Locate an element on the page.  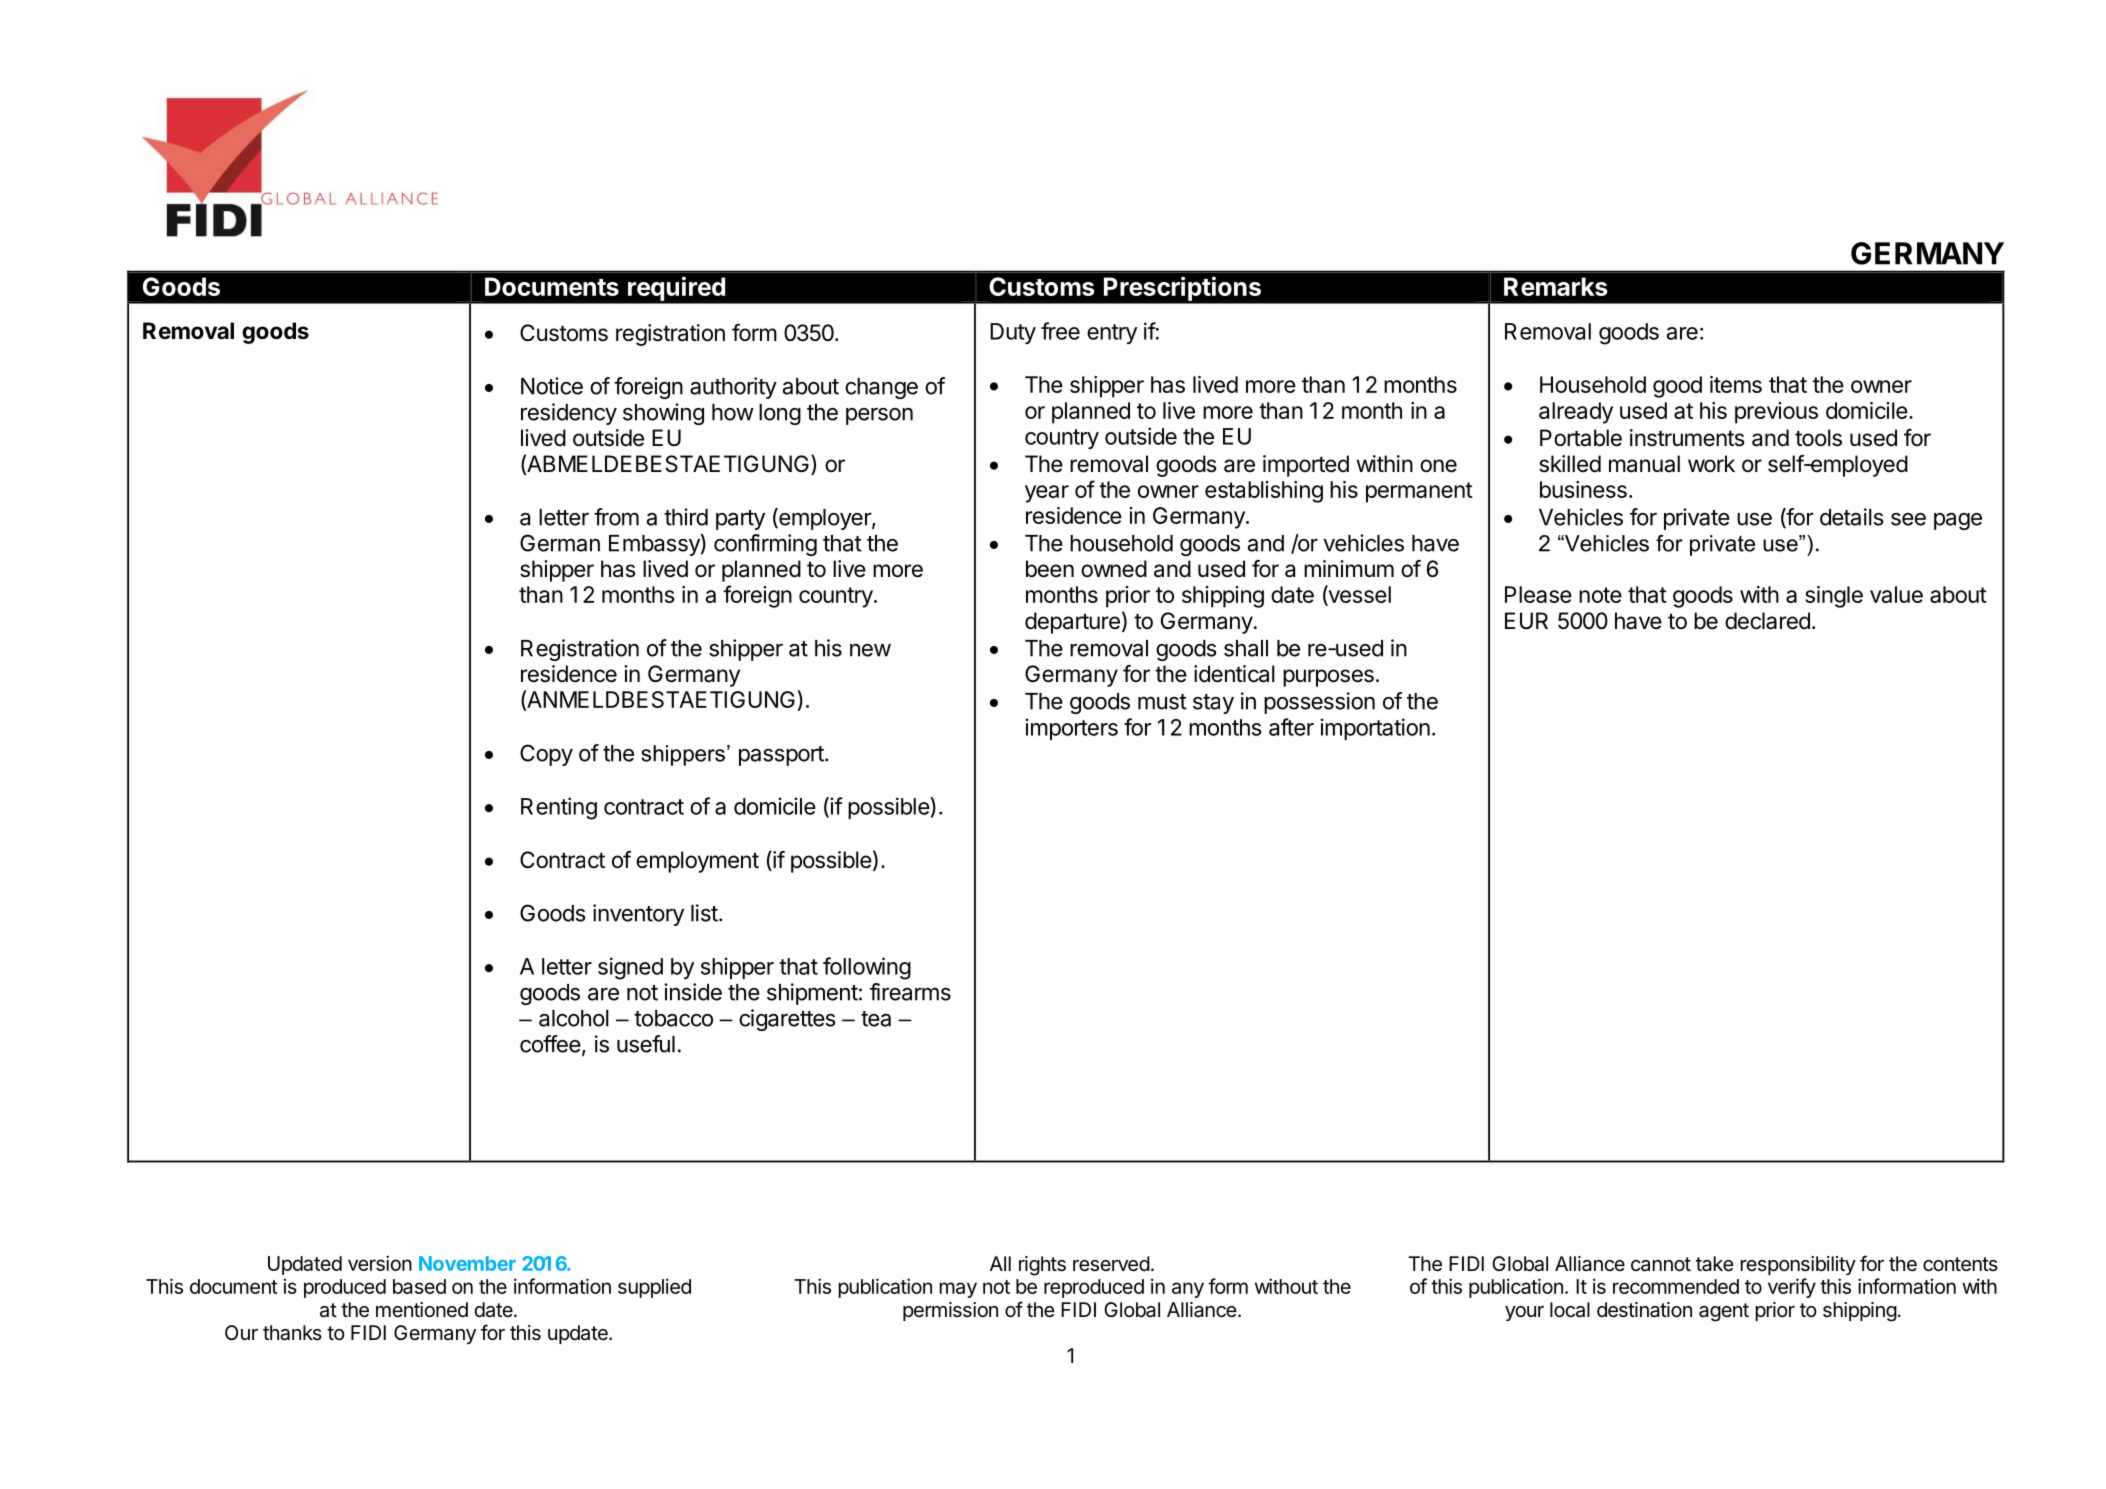
importation is located at coordinates (1375, 729).
